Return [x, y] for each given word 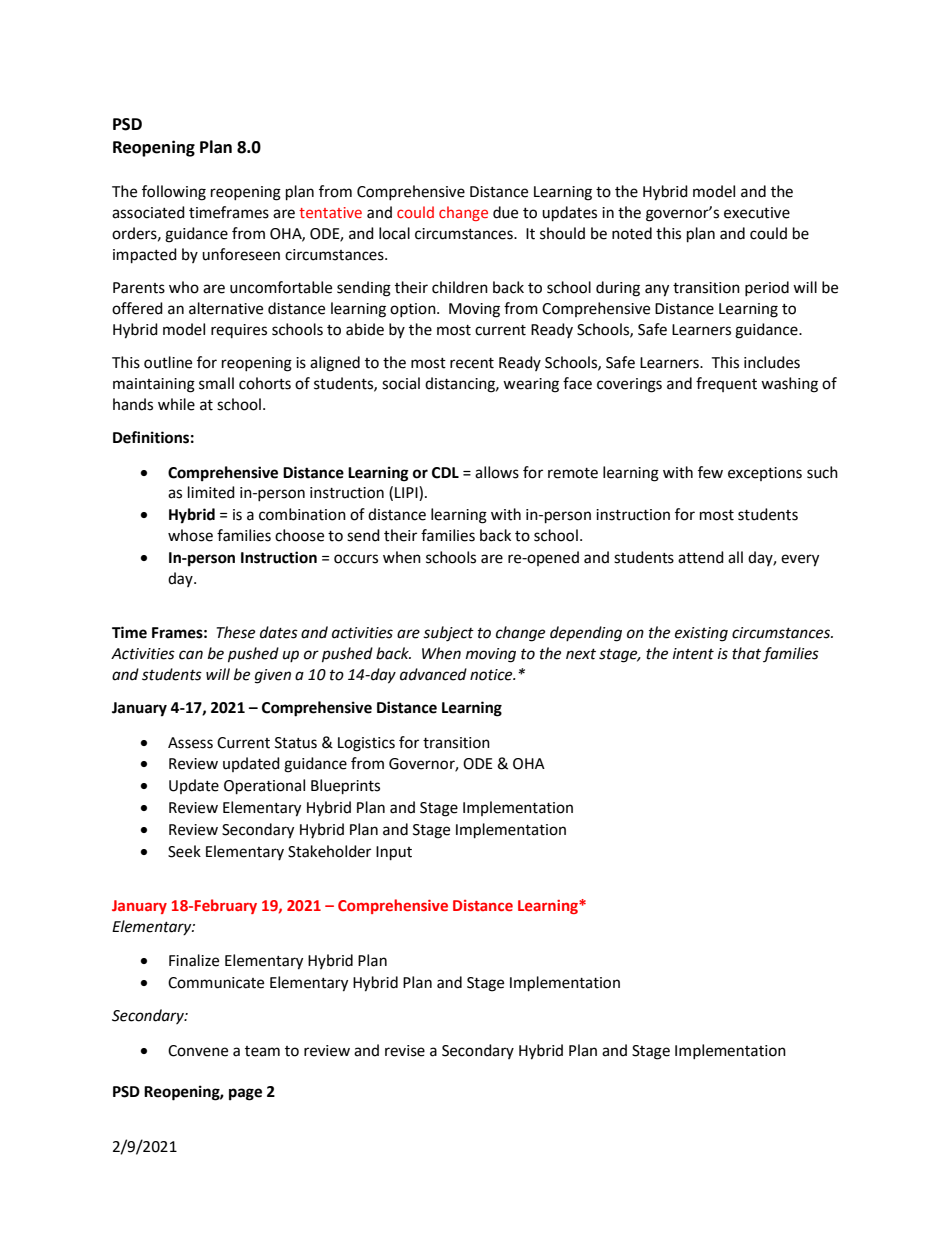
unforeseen [241, 254]
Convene [198, 1051]
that [746, 653]
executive [757, 213]
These [235, 632]
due [505, 212]
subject [448, 634]
